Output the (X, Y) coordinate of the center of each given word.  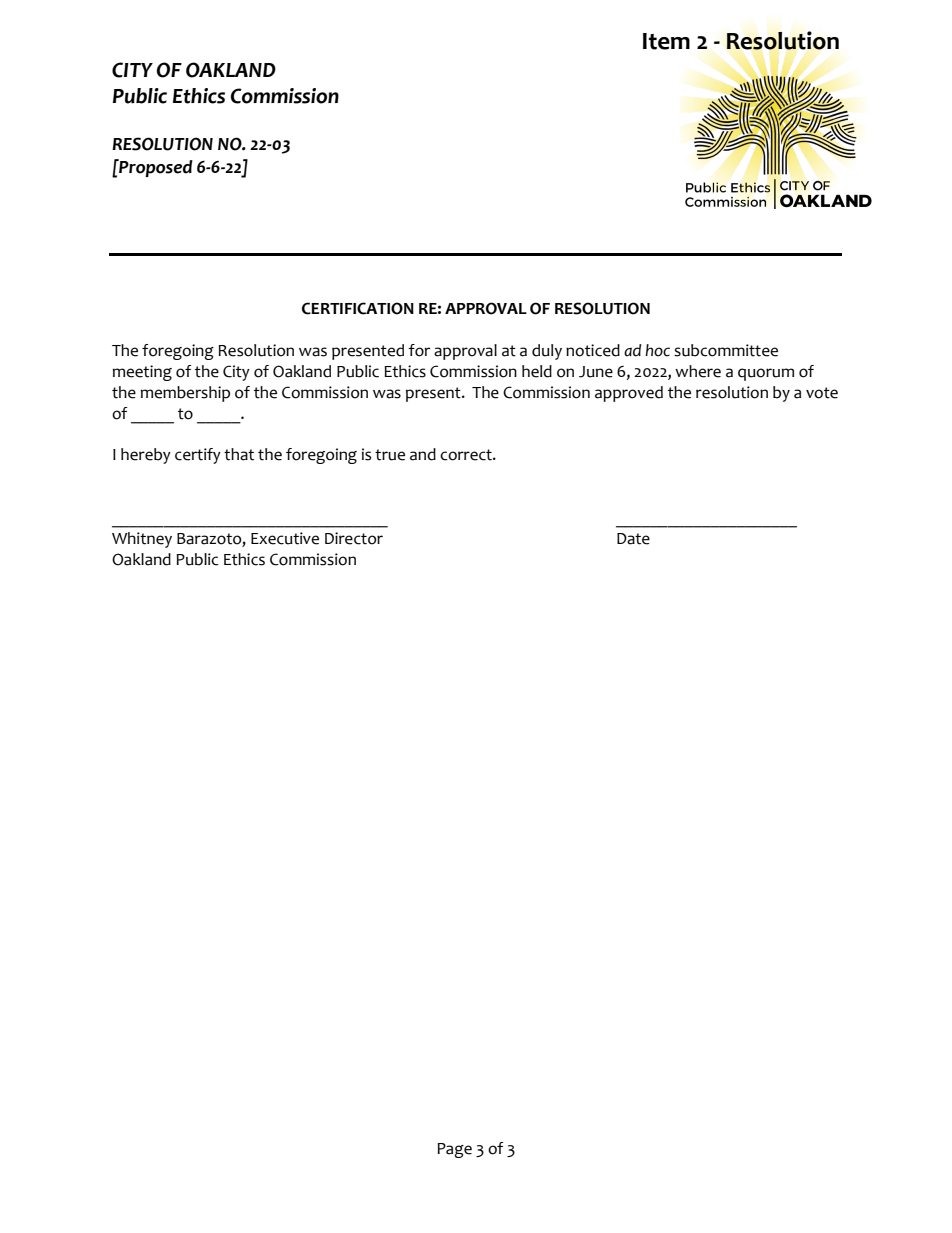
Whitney (142, 540)
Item (666, 41)
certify (198, 456)
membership (185, 394)
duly (547, 352)
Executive (285, 538)
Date (633, 539)
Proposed (155, 168)
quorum (766, 374)
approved (629, 394)
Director (354, 538)
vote (822, 393)
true (390, 455)
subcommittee (726, 350)
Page (454, 1150)
